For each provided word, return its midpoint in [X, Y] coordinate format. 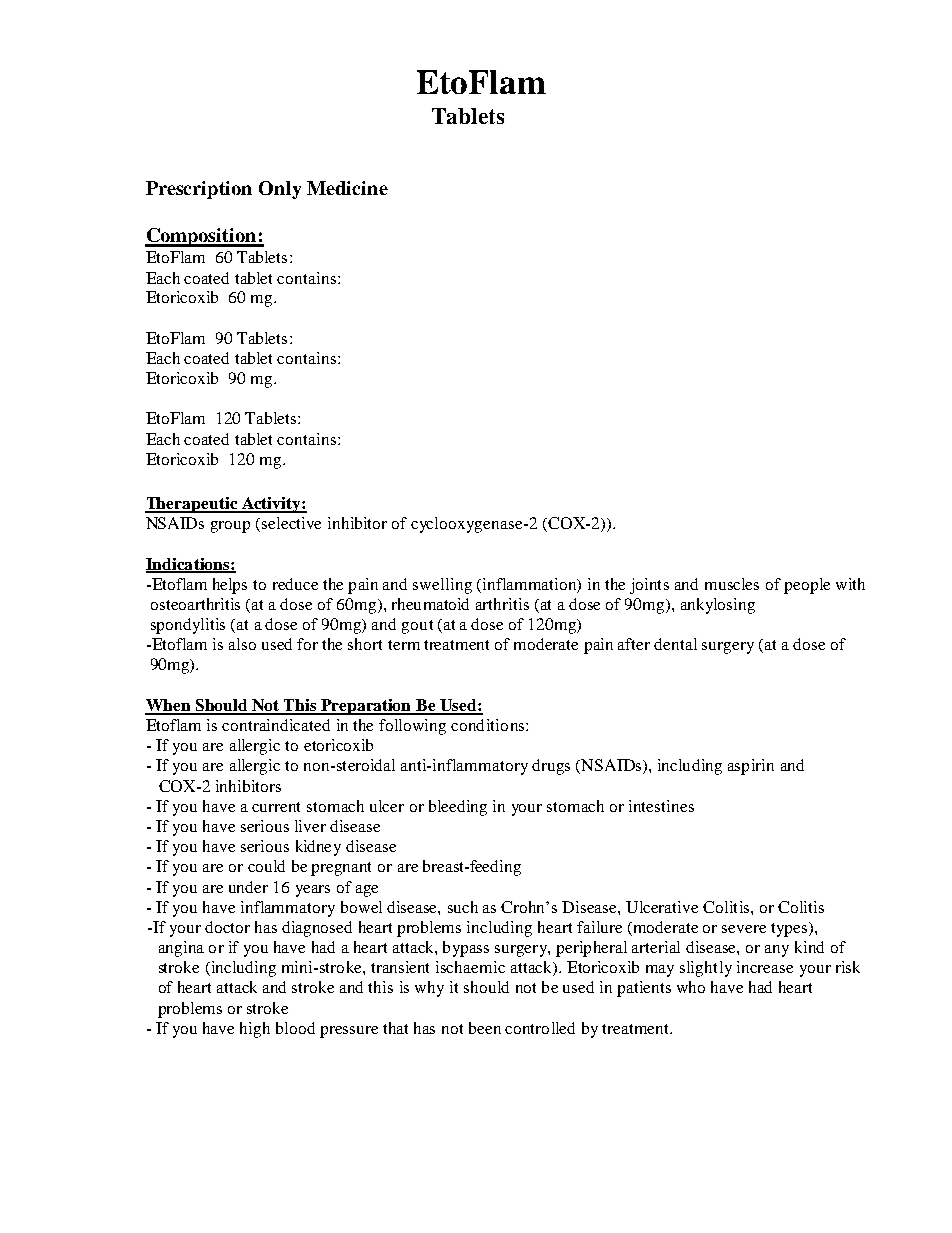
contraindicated [276, 725]
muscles [732, 584]
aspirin [751, 767]
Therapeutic [192, 505]
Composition [202, 237]
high [255, 1030]
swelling [442, 586]
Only [280, 190]
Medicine [347, 188]
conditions [487, 725]
